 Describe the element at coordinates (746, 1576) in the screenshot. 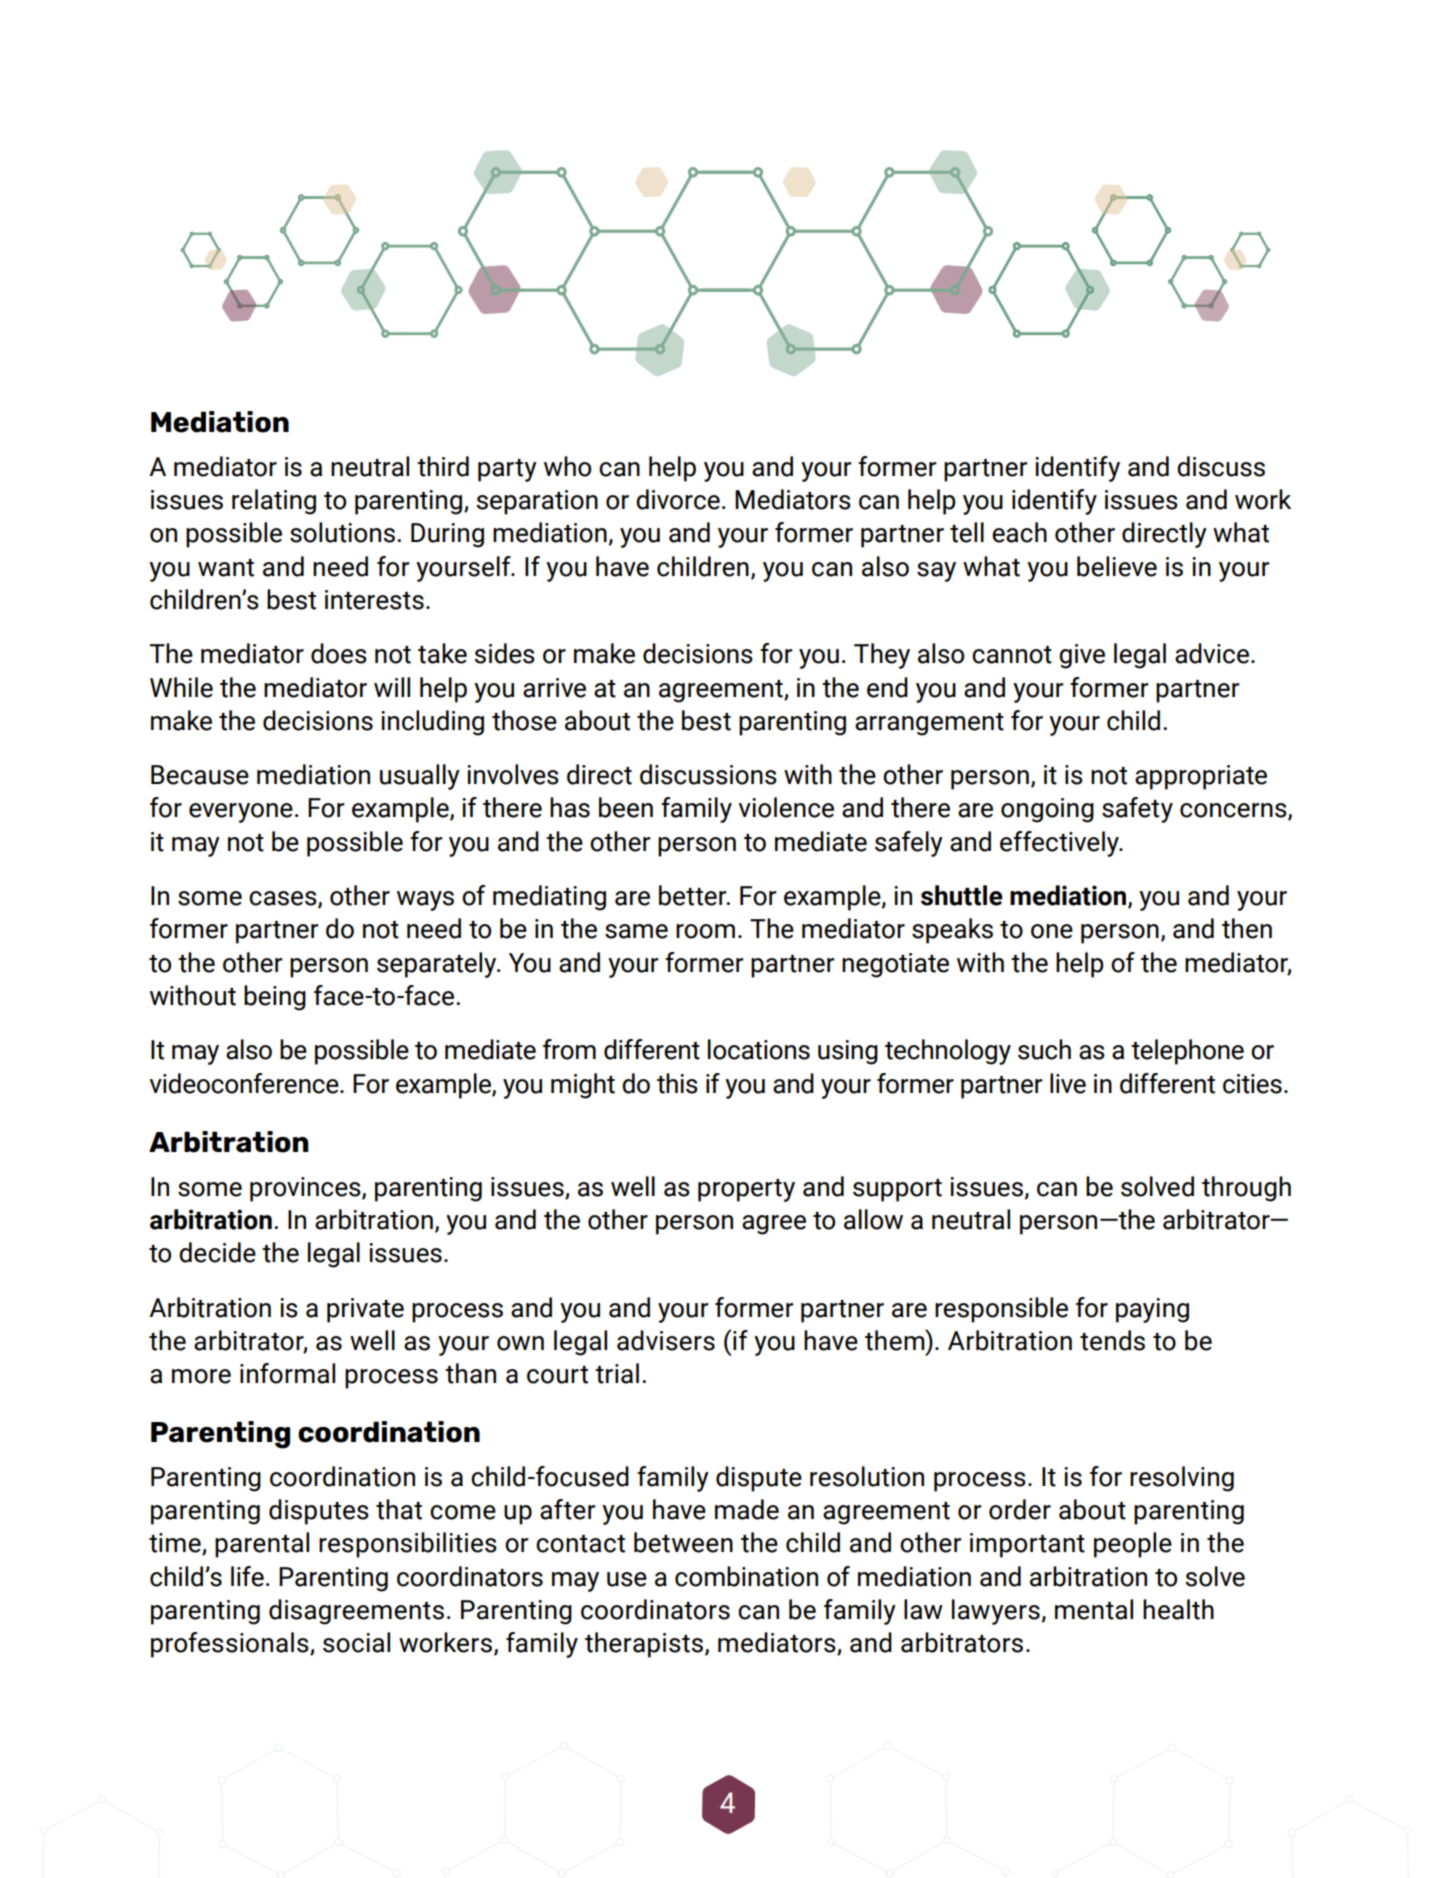

I see `combination` at that location.
